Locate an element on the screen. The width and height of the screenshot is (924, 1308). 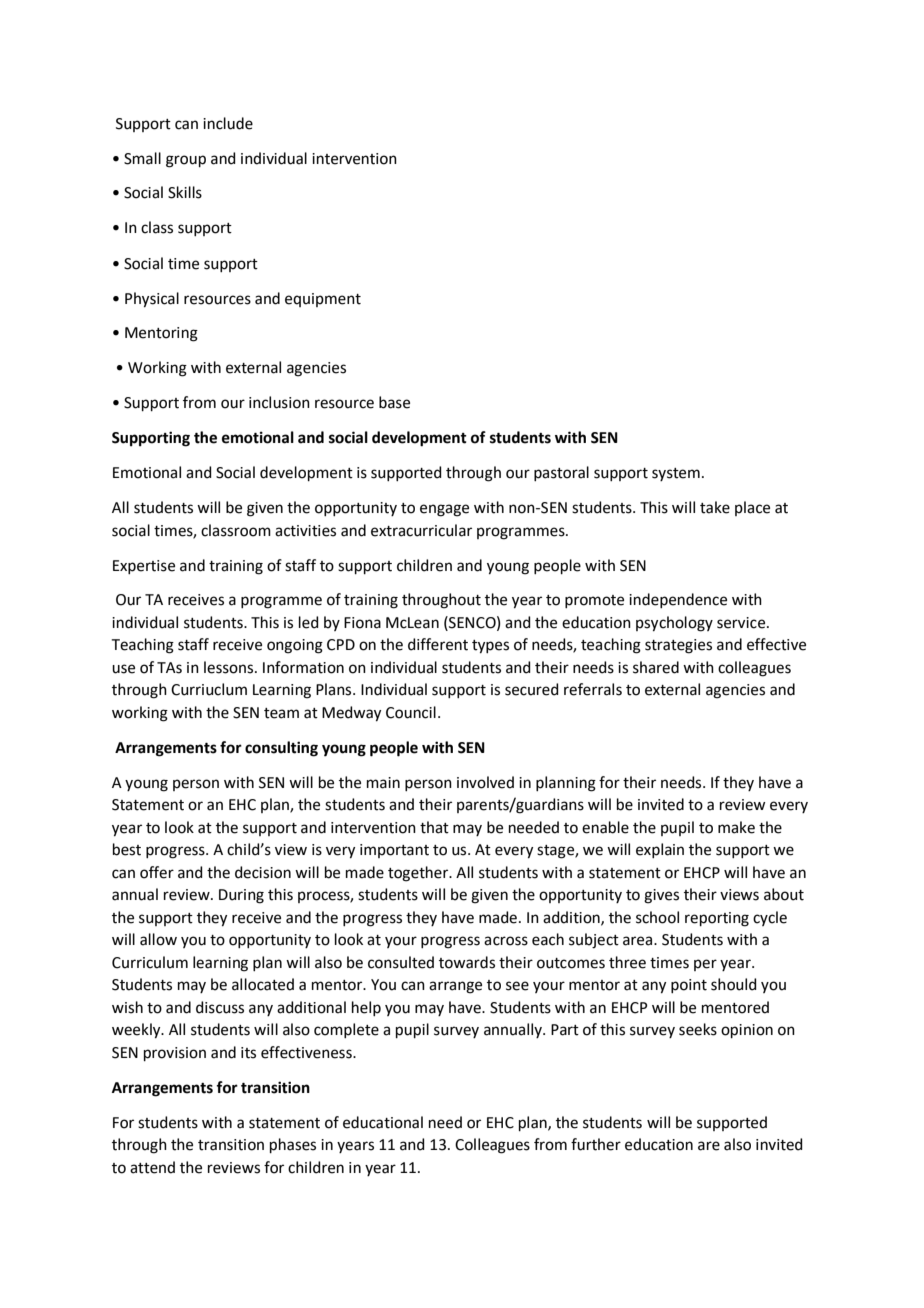
lessons is located at coordinates (230, 667).
